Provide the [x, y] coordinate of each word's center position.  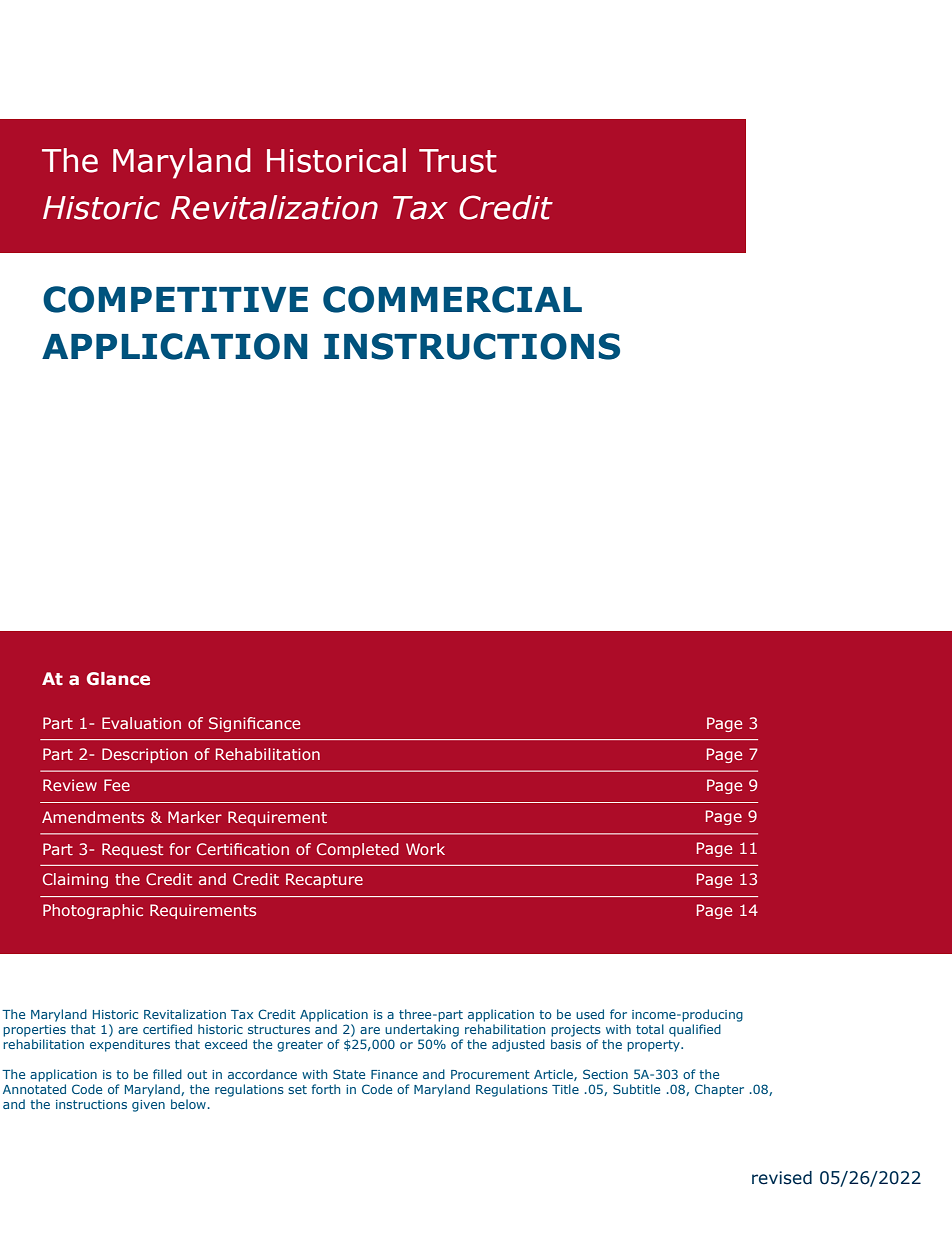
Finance [394, 1074]
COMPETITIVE [175, 299]
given [148, 1106]
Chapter [719, 1090]
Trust [458, 161]
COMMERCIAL [452, 299]
